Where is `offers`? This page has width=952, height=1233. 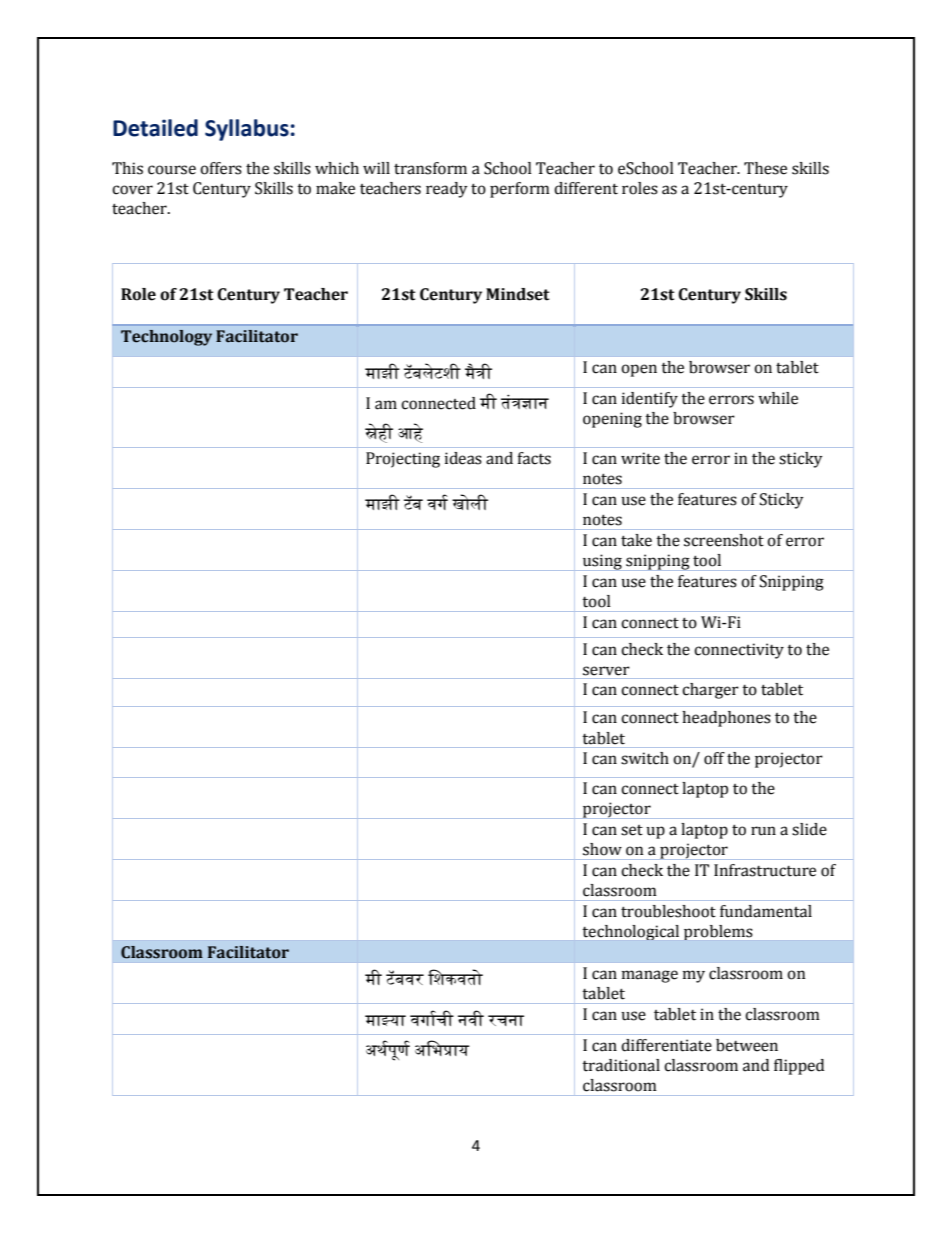
offers is located at coordinates (221, 168).
